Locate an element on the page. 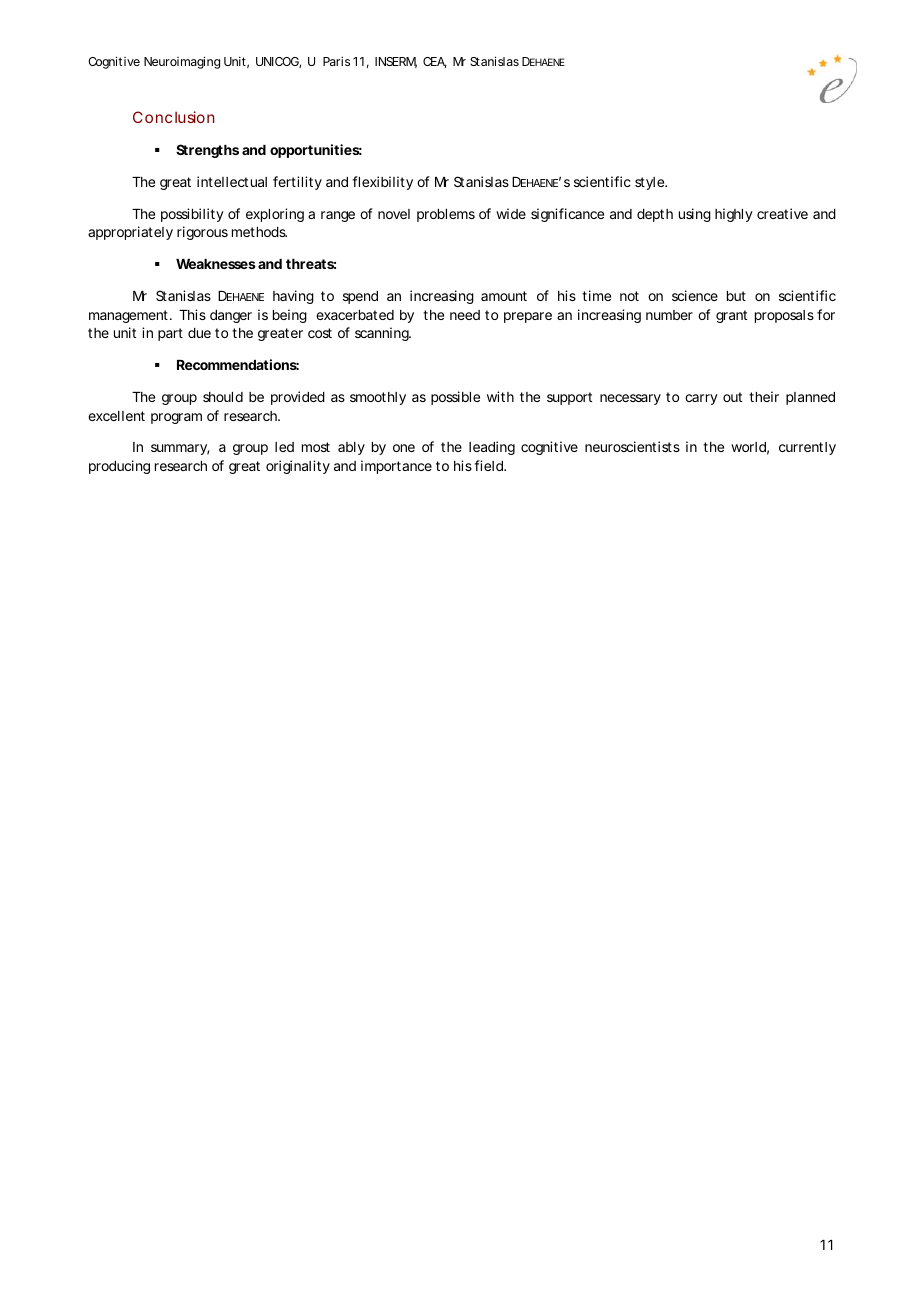 This page has height=1308, width=924. wide is located at coordinates (511, 213).
